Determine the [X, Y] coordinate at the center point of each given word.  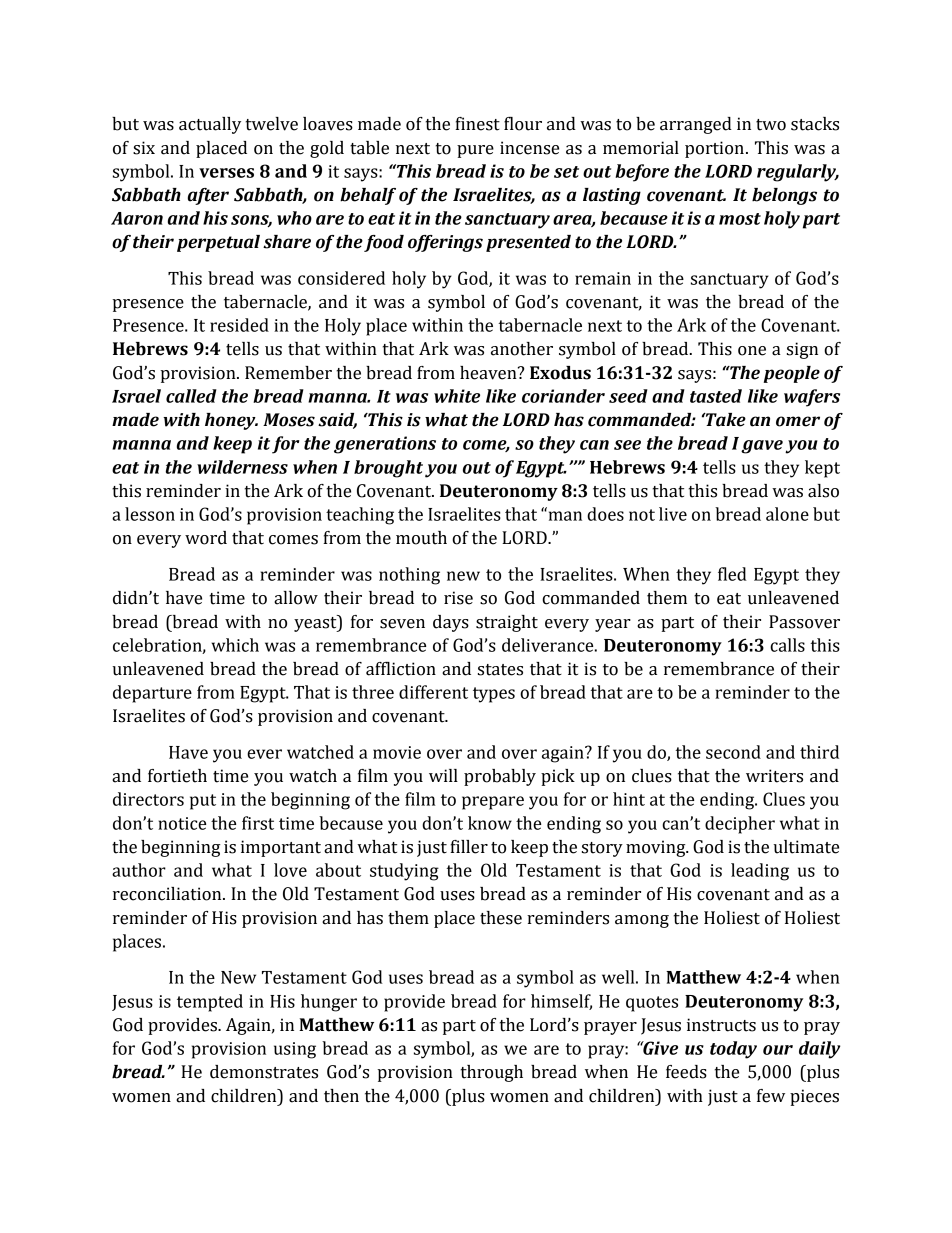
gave [762, 447]
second [733, 752]
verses [226, 173]
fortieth [177, 776]
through [492, 1073]
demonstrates [264, 1072]
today [733, 1050]
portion [714, 149]
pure [475, 151]
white [457, 396]
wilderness [242, 467]
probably [500, 777]
